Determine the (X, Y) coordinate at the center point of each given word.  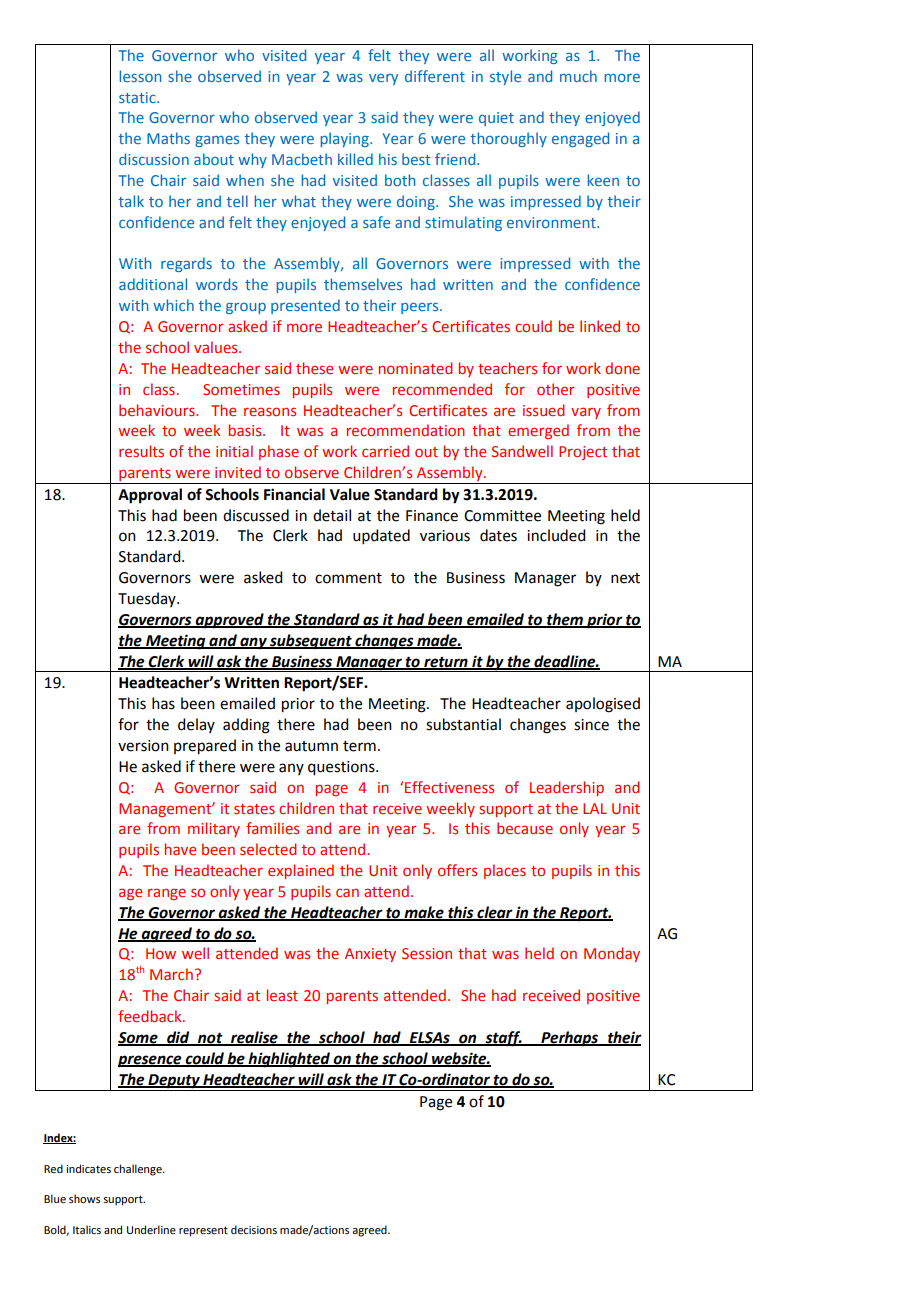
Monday (612, 954)
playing (346, 139)
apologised (603, 705)
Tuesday (148, 599)
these (314, 368)
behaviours (158, 410)
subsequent (311, 642)
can (347, 892)
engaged (580, 139)
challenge (139, 1170)
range (167, 894)
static (138, 97)
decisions (254, 1229)
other (555, 389)
